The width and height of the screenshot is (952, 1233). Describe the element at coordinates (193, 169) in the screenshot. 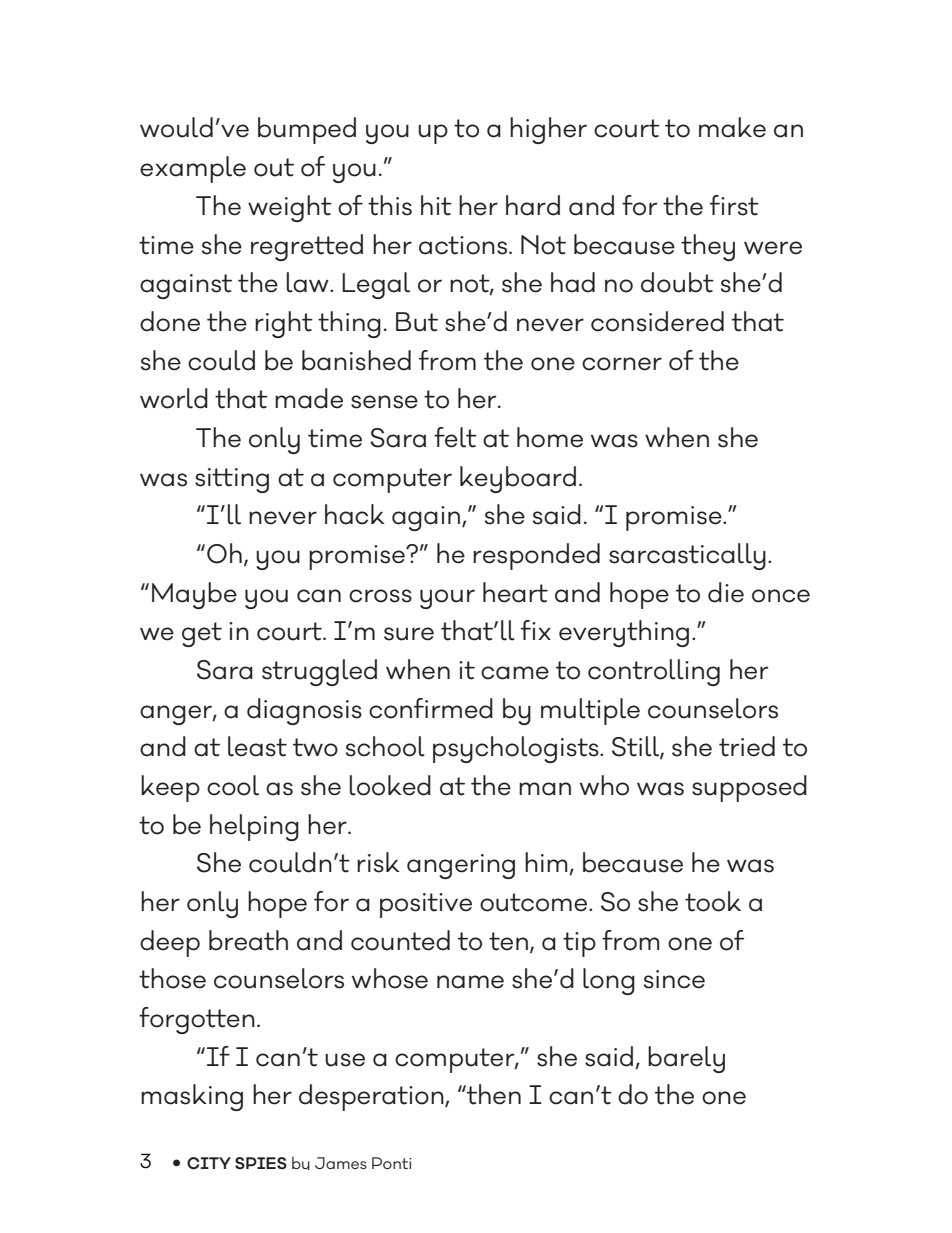

I see `example` at that location.
